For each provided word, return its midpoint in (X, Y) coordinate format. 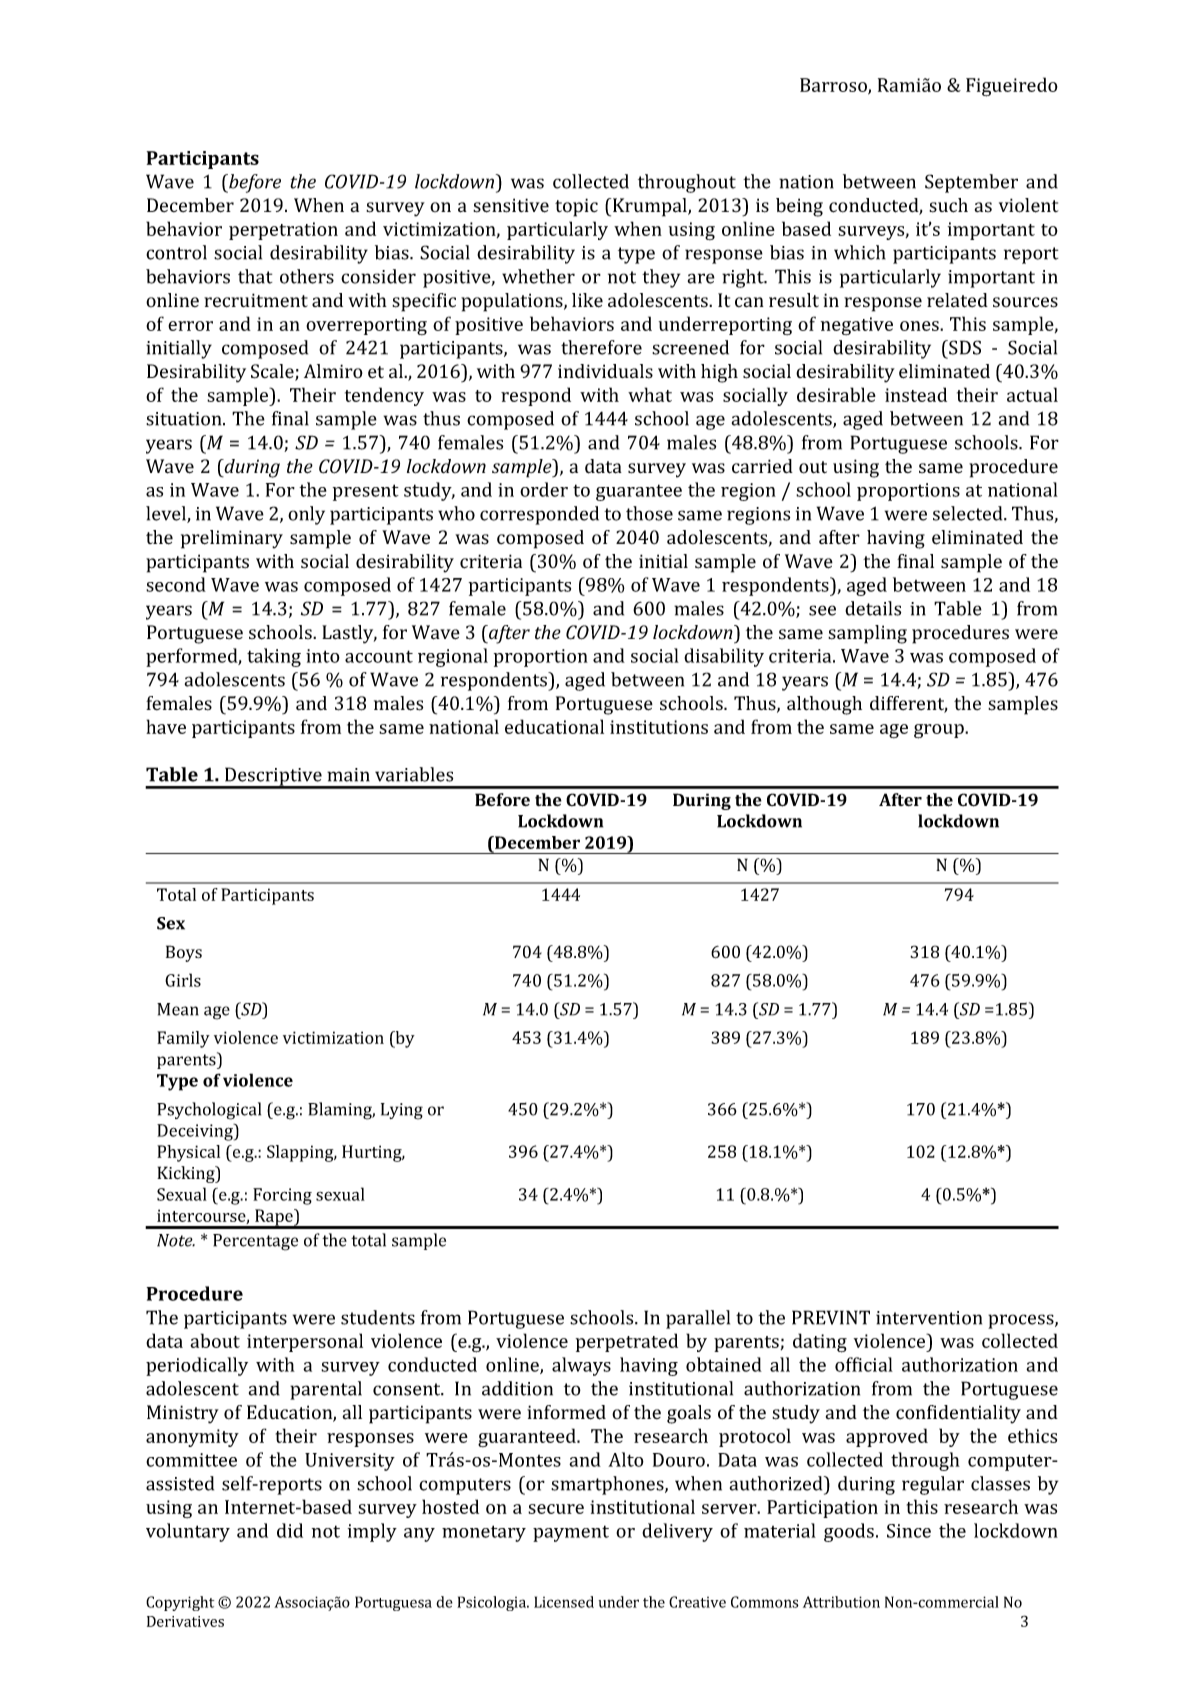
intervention (929, 1318)
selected (969, 513)
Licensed (564, 1602)
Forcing (282, 1196)
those (649, 513)
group (940, 731)
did (290, 1530)
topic (576, 207)
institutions (659, 727)
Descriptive (273, 777)
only (306, 515)
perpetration (283, 231)
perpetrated (627, 1342)
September (971, 183)
